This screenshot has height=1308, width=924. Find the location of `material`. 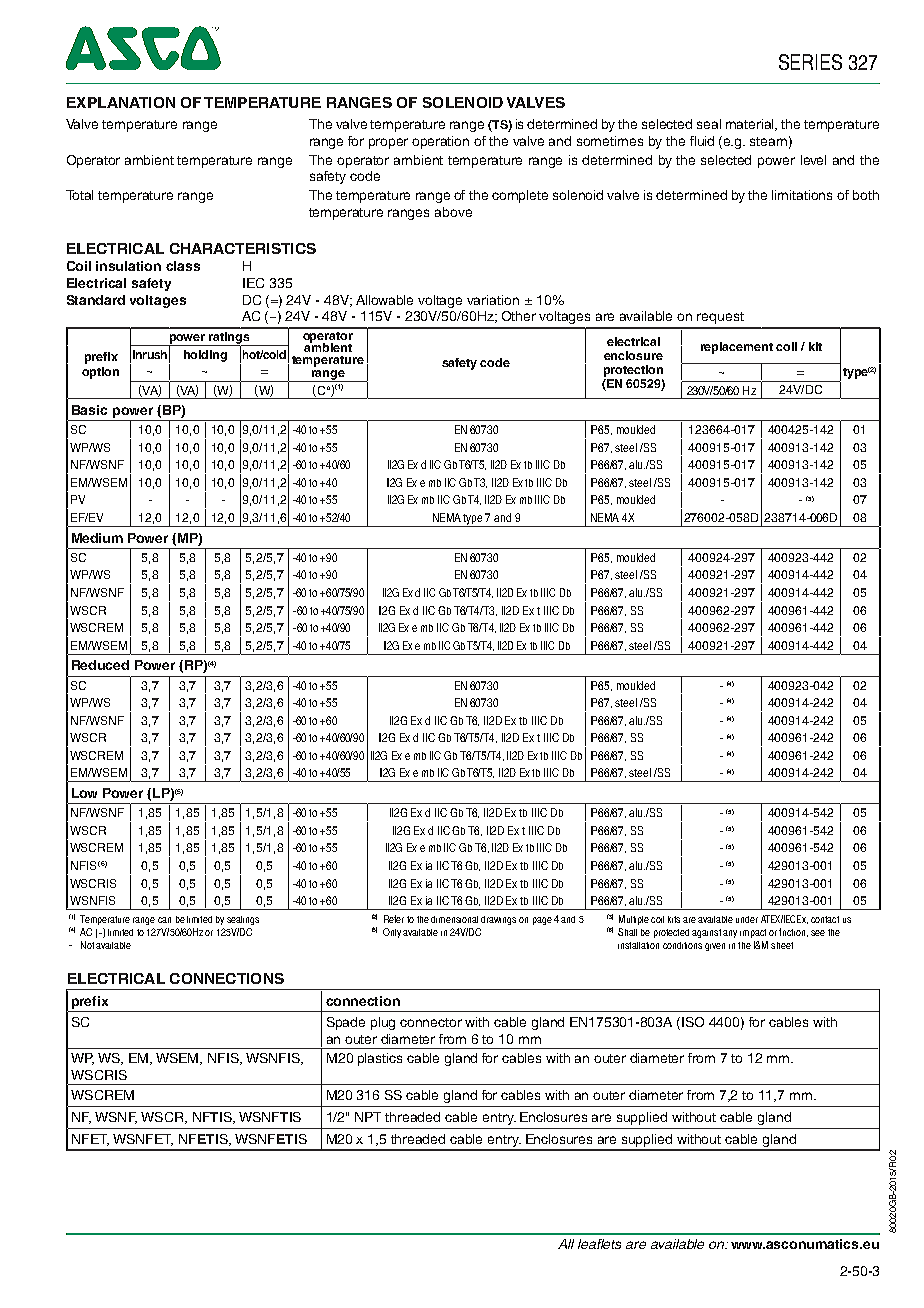

material is located at coordinates (751, 125).
